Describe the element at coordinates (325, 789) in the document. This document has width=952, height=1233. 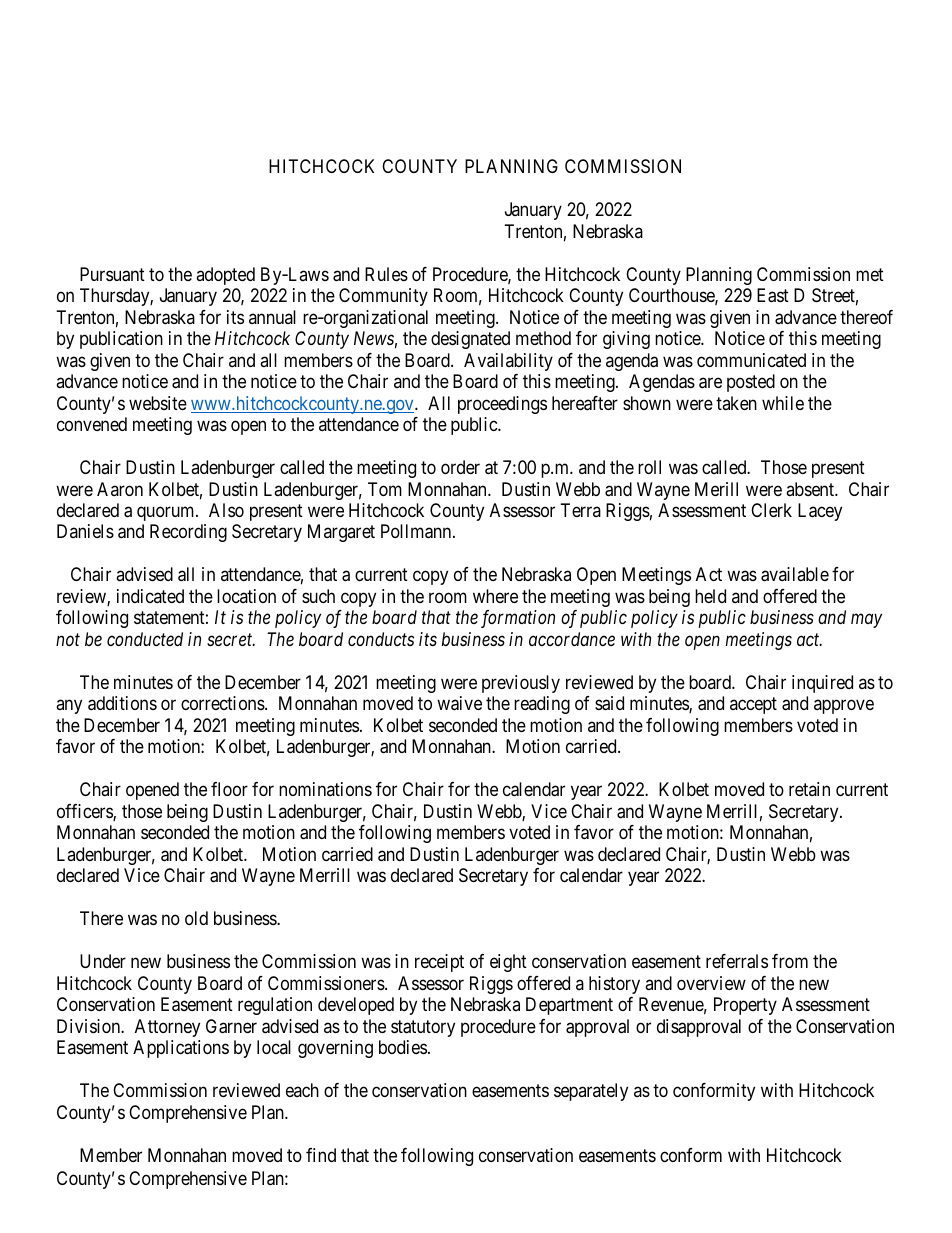
I see `nominations` at that location.
